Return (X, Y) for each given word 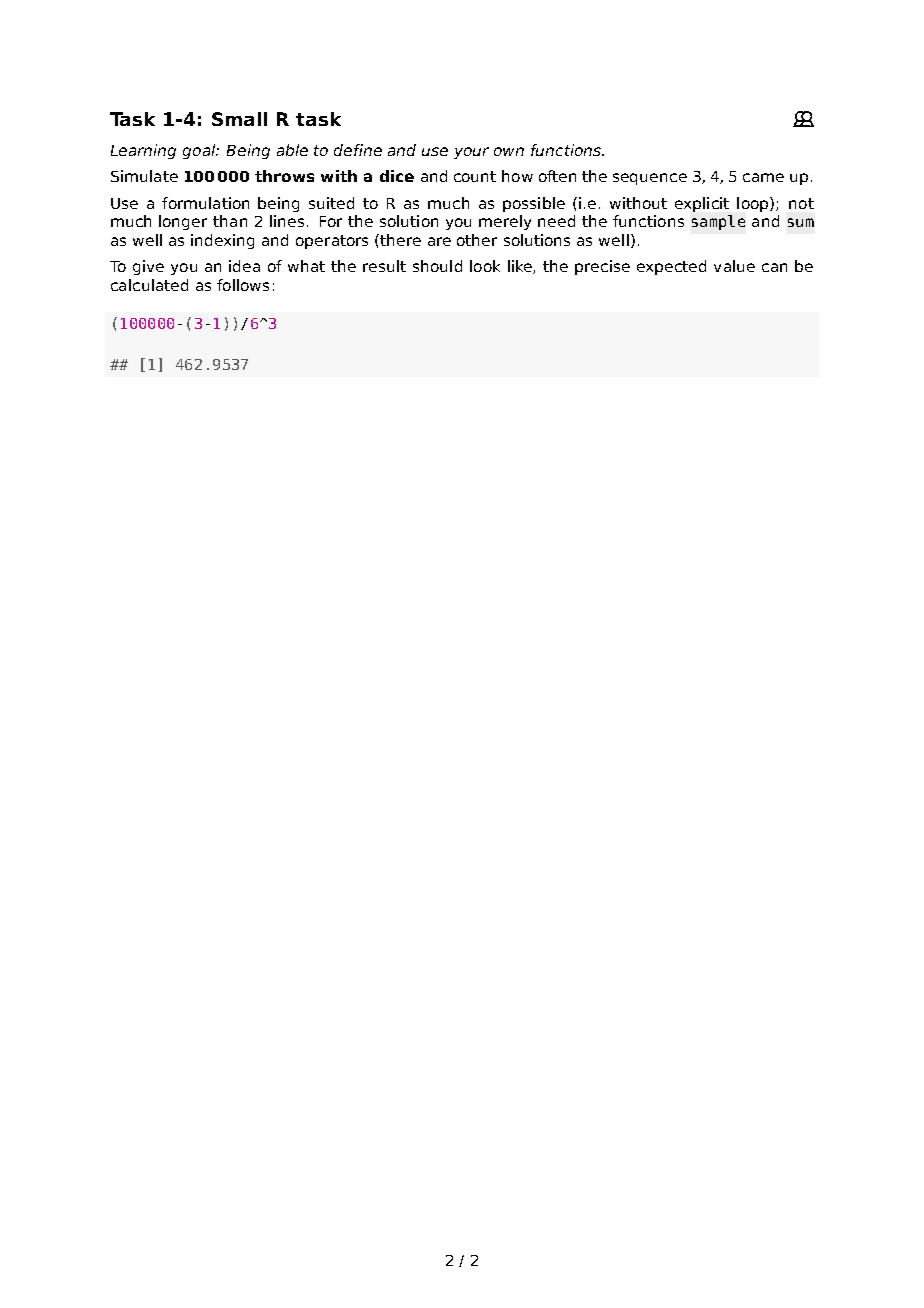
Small (239, 119)
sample (718, 222)
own (509, 151)
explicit (702, 204)
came (763, 177)
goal (200, 151)
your (471, 153)
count (475, 176)
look (485, 266)
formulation (205, 203)
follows (243, 285)
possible (534, 204)
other (477, 240)
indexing (222, 241)
